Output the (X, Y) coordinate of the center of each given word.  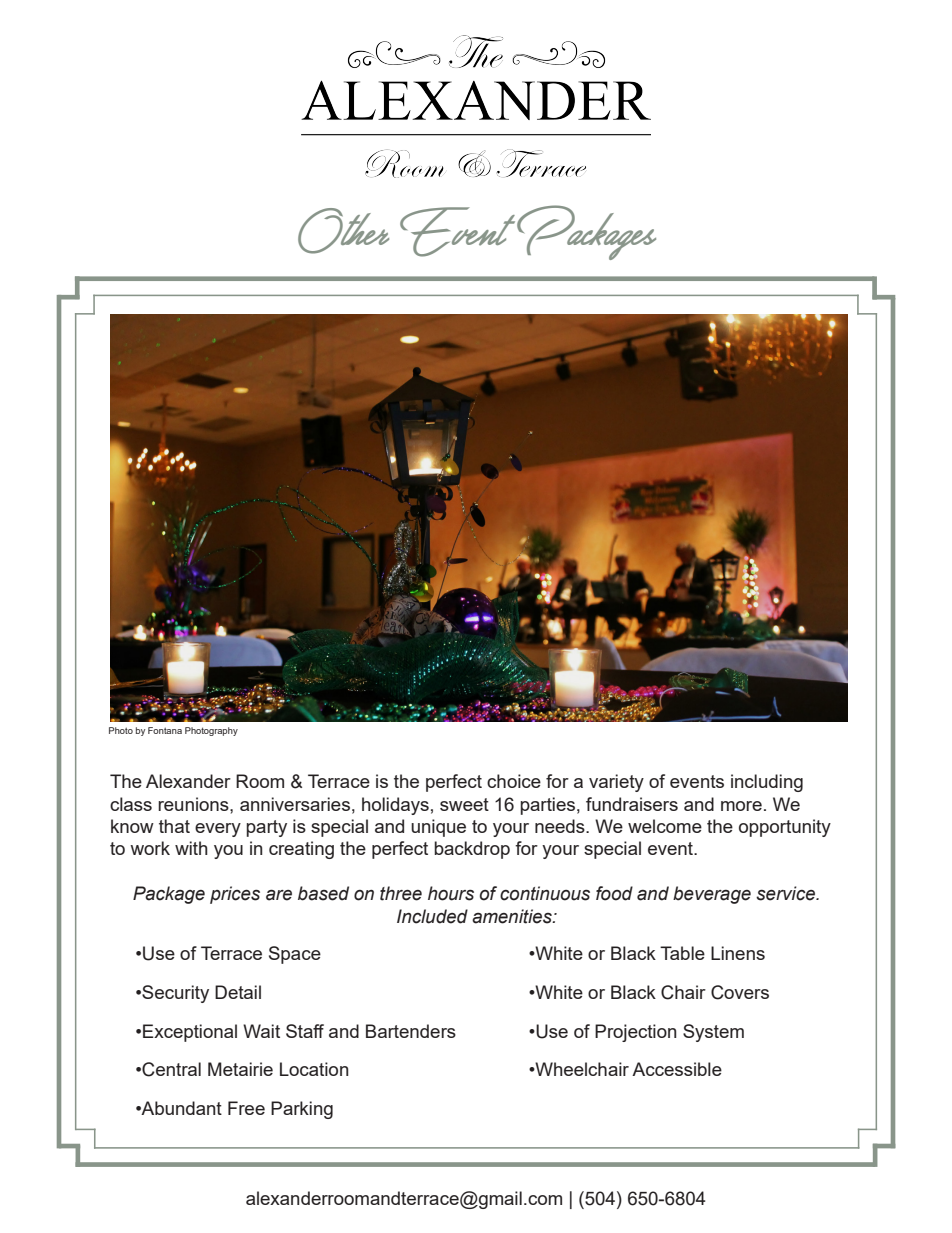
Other (343, 231)
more (741, 806)
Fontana (165, 730)
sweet (464, 804)
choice (514, 781)
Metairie (240, 1069)
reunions (194, 804)
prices (235, 895)
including (767, 783)
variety (616, 783)
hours (451, 893)
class (131, 804)
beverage (712, 895)
